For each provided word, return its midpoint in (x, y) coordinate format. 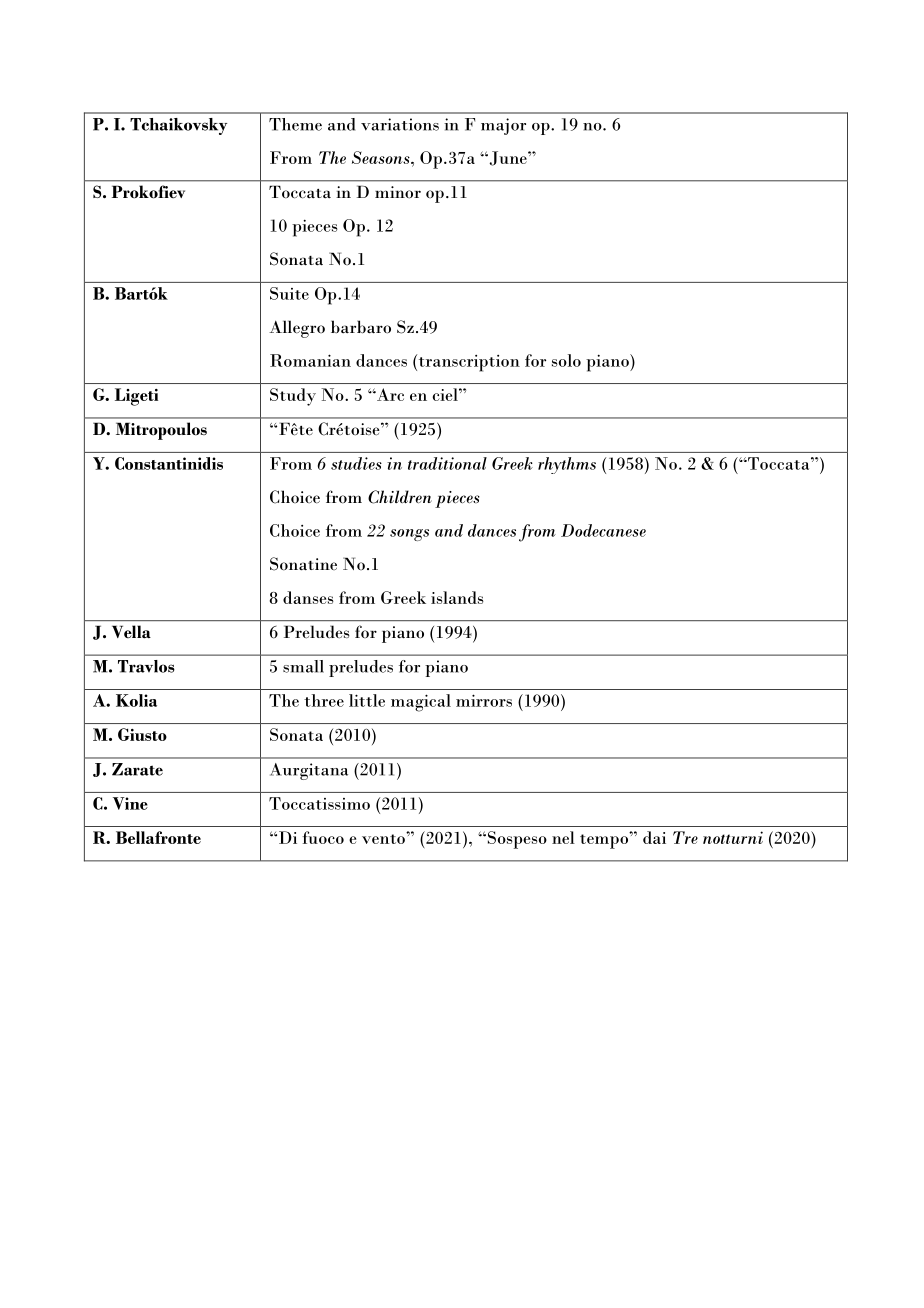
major (503, 126)
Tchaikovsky (178, 126)
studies (356, 463)
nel (563, 837)
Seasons (382, 157)
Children (400, 497)
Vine (130, 803)
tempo (605, 840)
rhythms (567, 465)
